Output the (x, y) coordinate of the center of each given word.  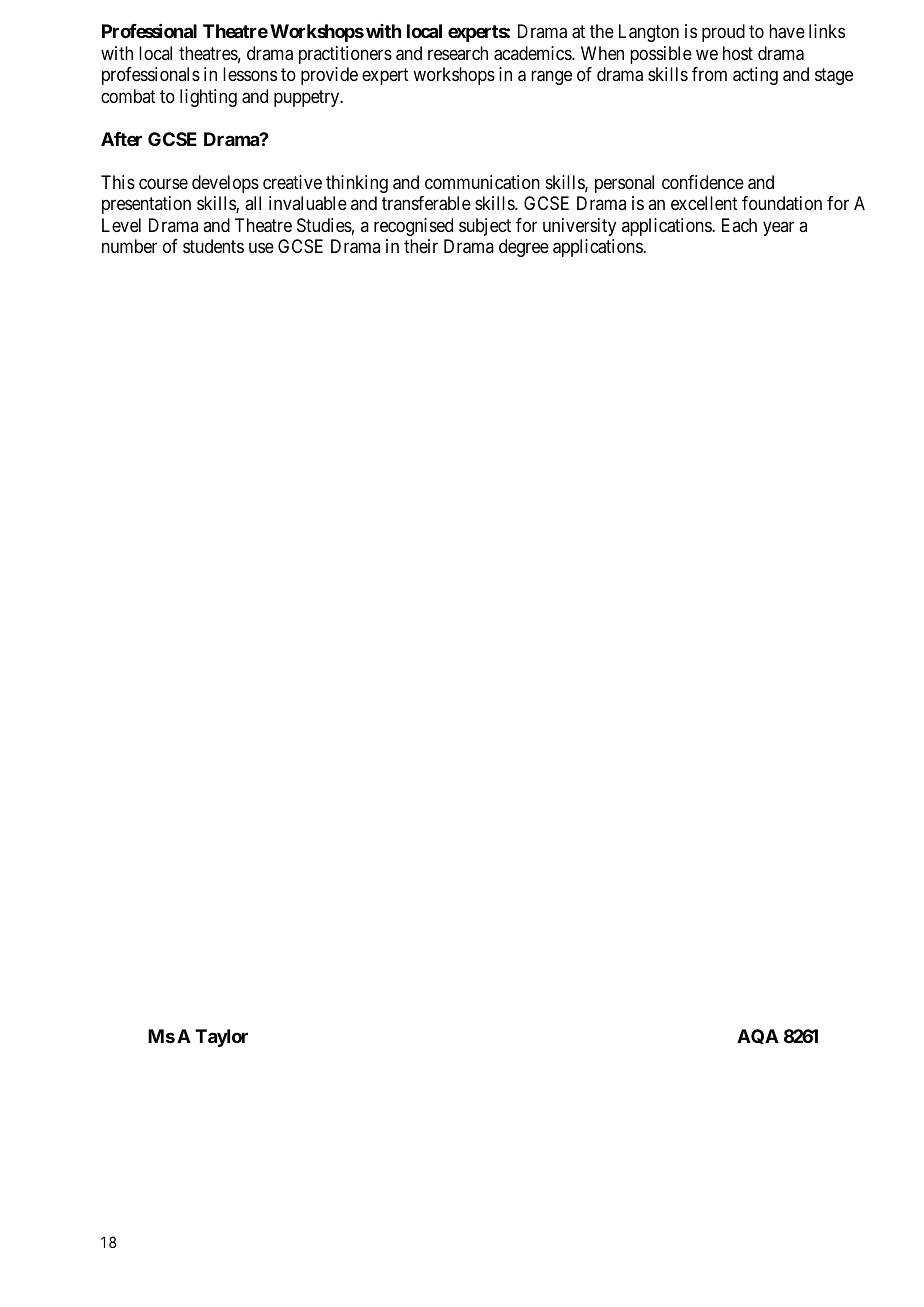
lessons (250, 74)
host (738, 53)
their (421, 246)
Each (739, 225)
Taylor (221, 1038)
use (261, 248)
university (579, 227)
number (129, 246)
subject (485, 227)
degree (524, 248)
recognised (413, 227)
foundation (782, 203)
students (213, 246)
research (458, 53)
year (778, 228)
